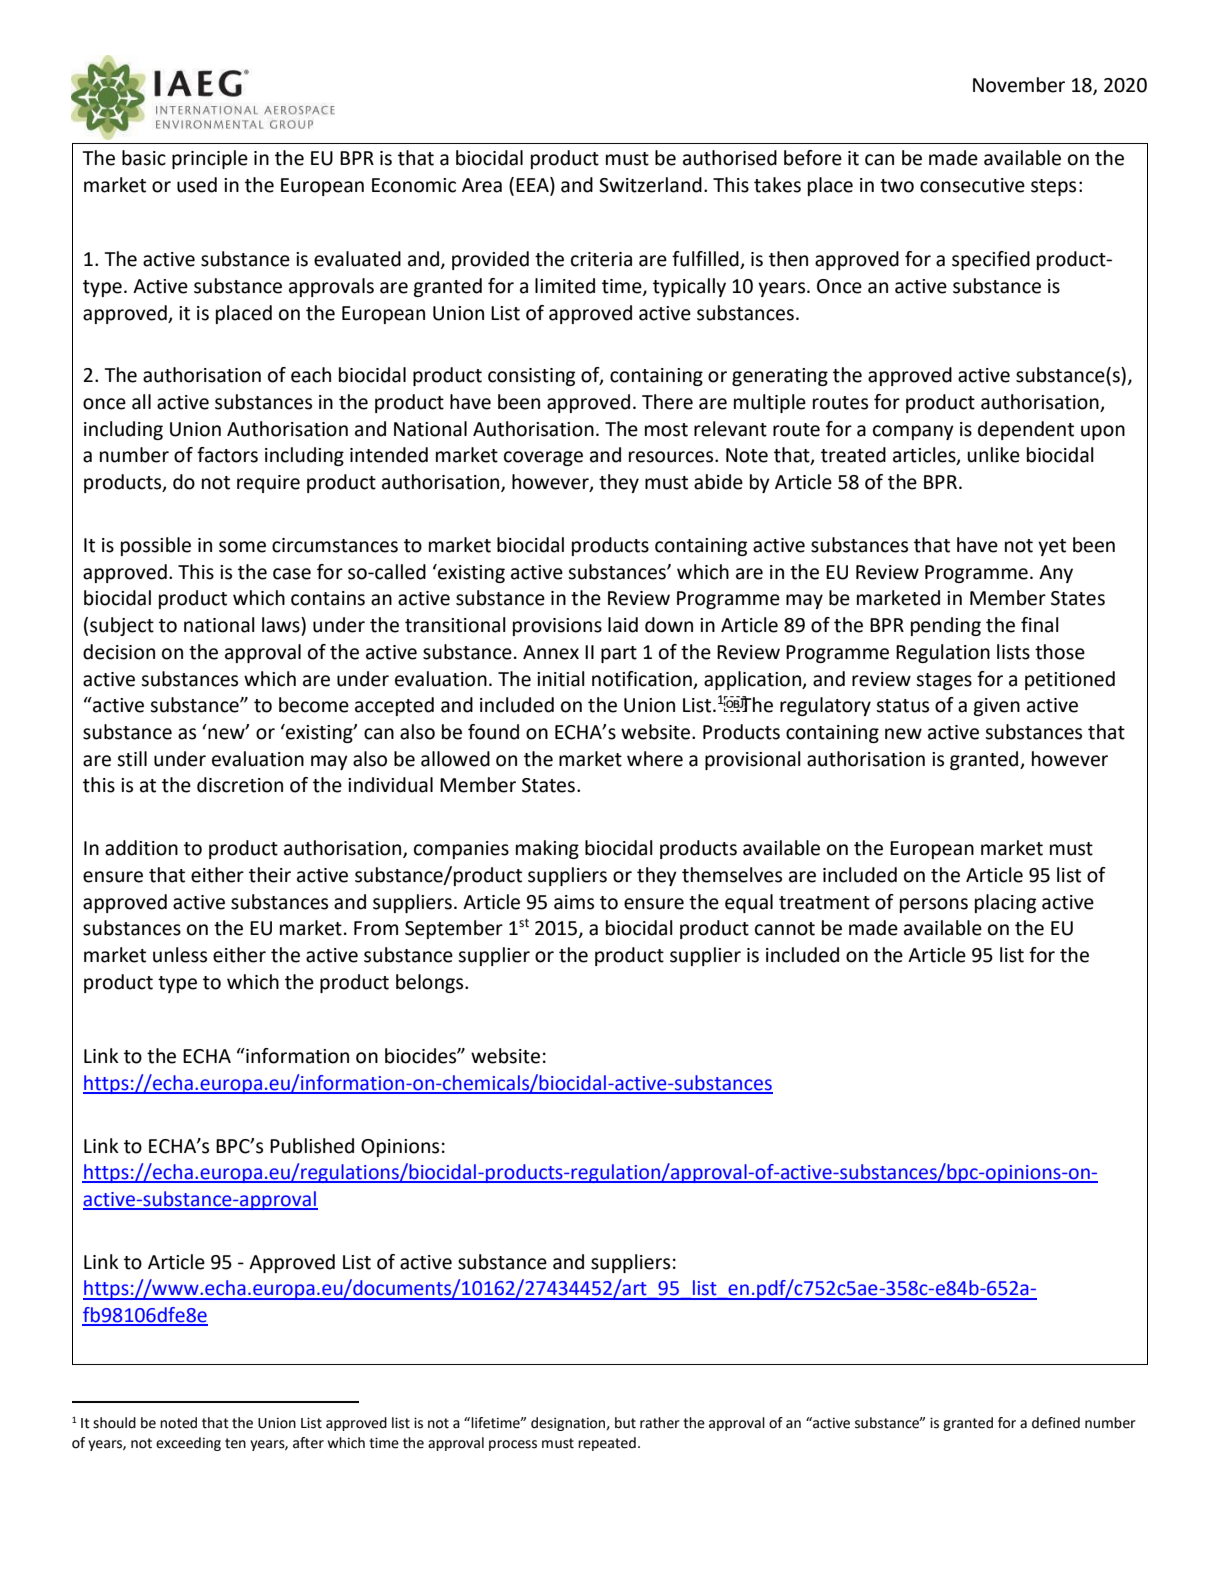  What do you see at coordinates (431, 983) in the screenshot?
I see `belongs` at bounding box center [431, 983].
